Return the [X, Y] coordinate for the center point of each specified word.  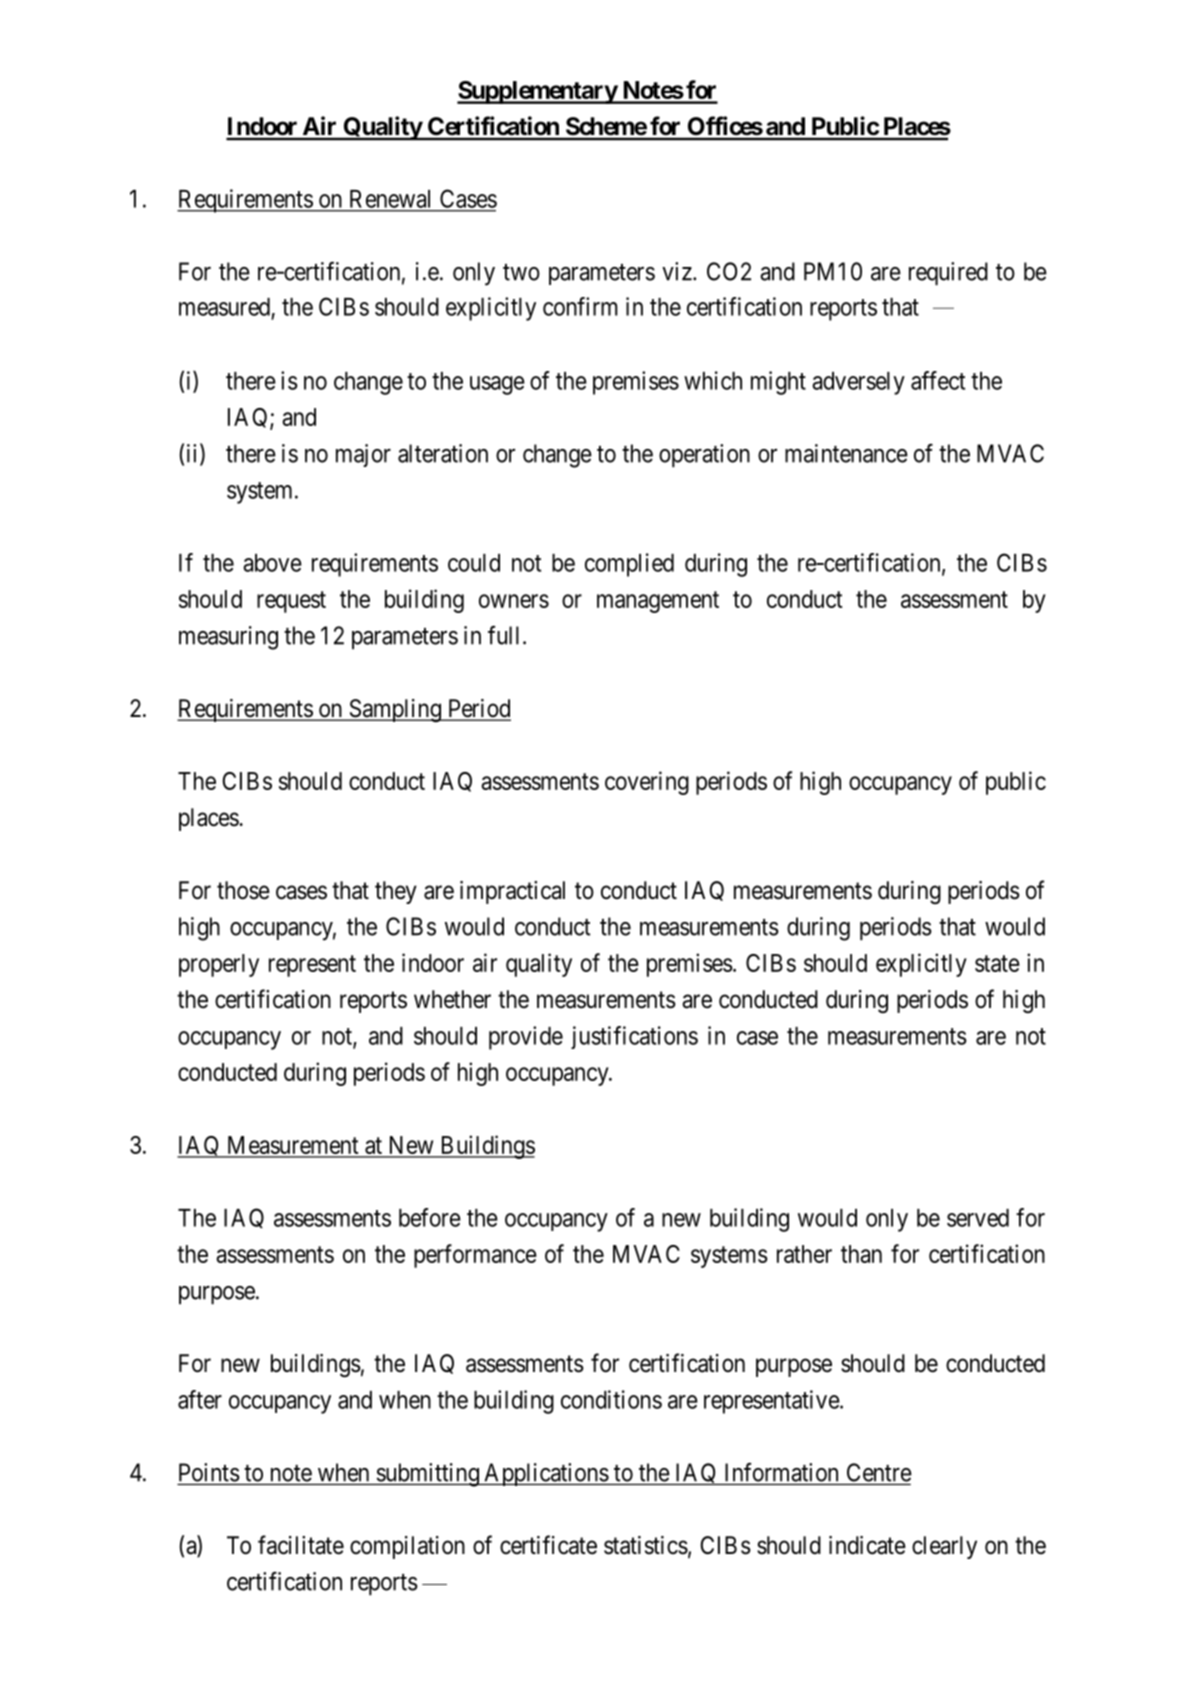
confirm [580, 306]
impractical [512, 892]
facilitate [301, 1545]
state [997, 963]
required [948, 274]
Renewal [390, 199]
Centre [879, 1472]
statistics [646, 1545]
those [243, 890]
